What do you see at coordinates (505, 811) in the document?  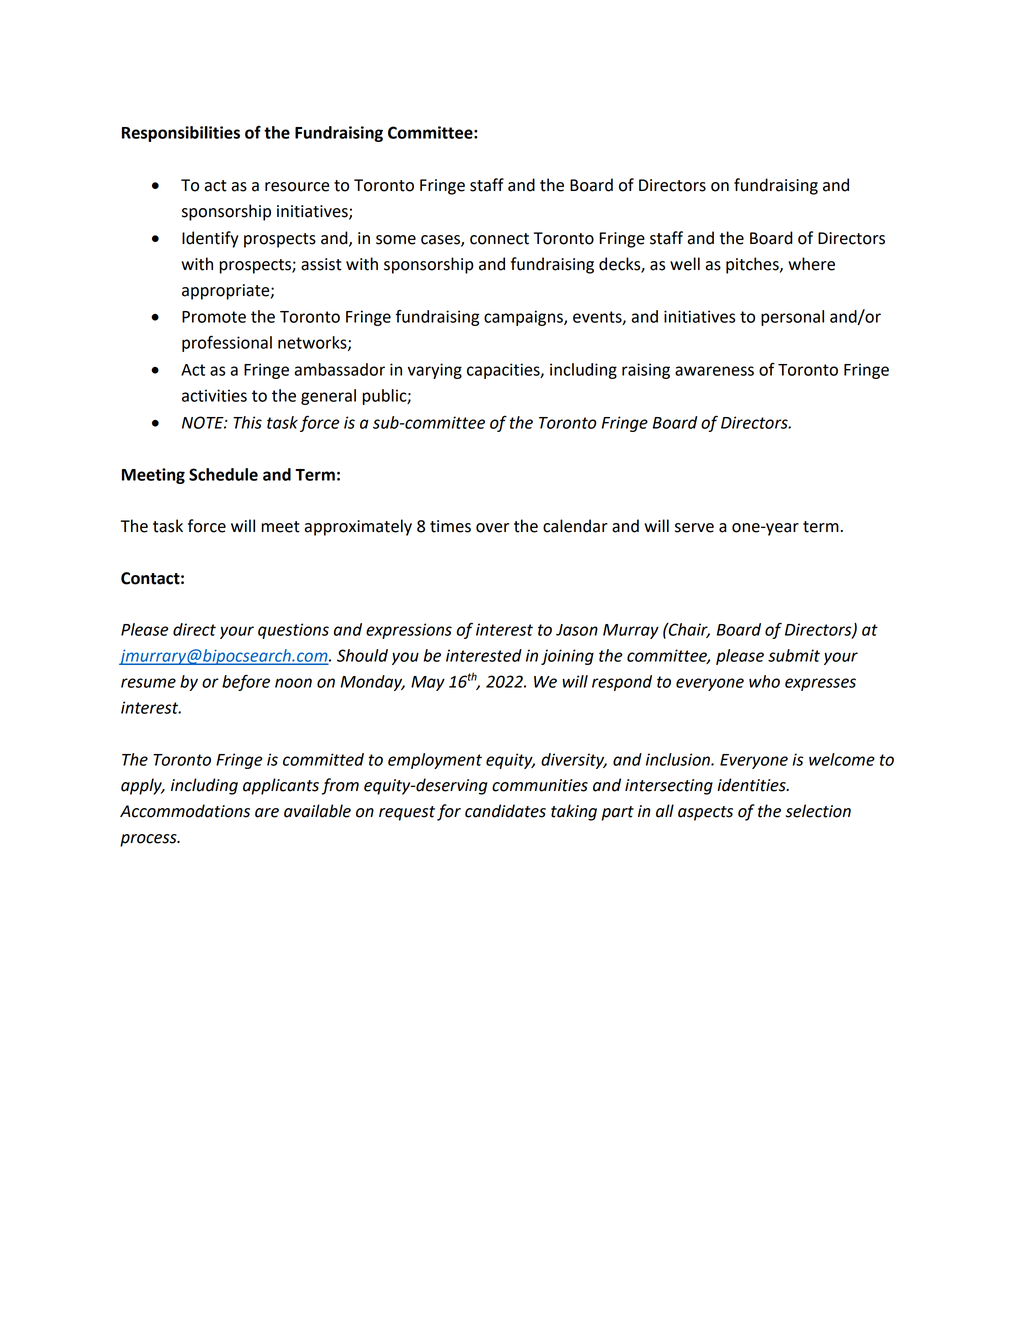 I see `candidates` at bounding box center [505, 811].
